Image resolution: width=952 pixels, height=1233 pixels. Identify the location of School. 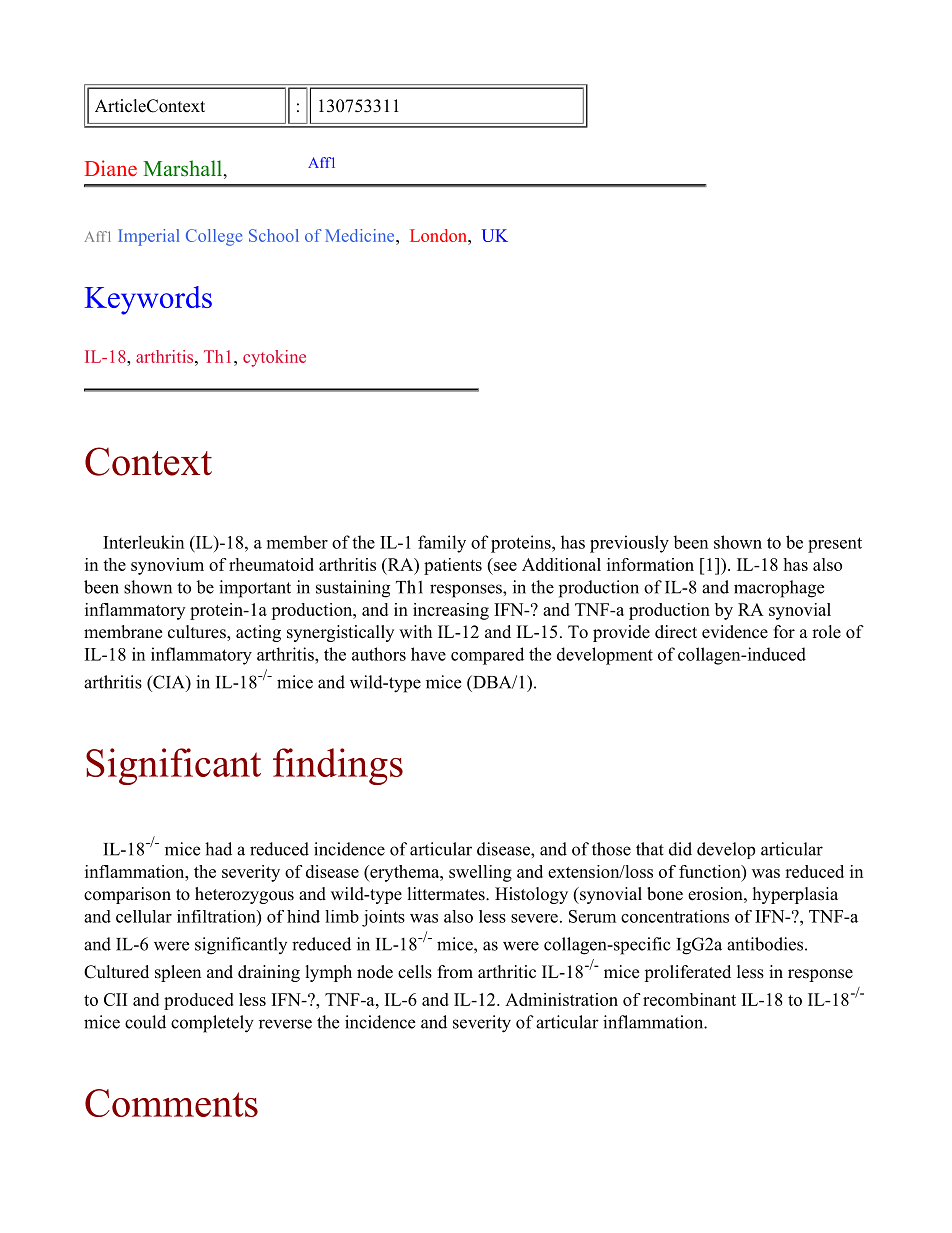
(274, 235).
